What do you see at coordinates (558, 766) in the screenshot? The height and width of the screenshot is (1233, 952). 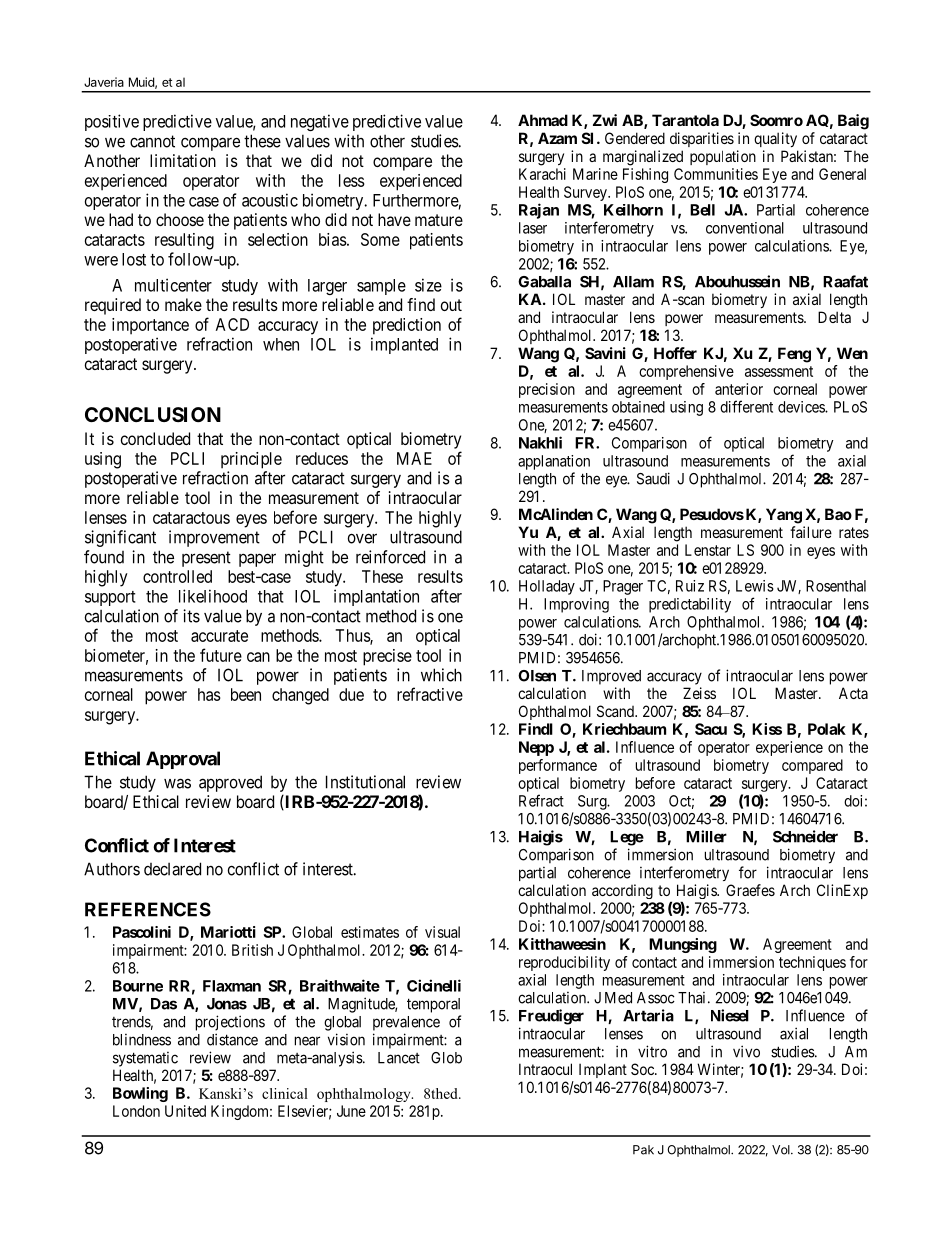 I see `performance` at bounding box center [558, 766].
